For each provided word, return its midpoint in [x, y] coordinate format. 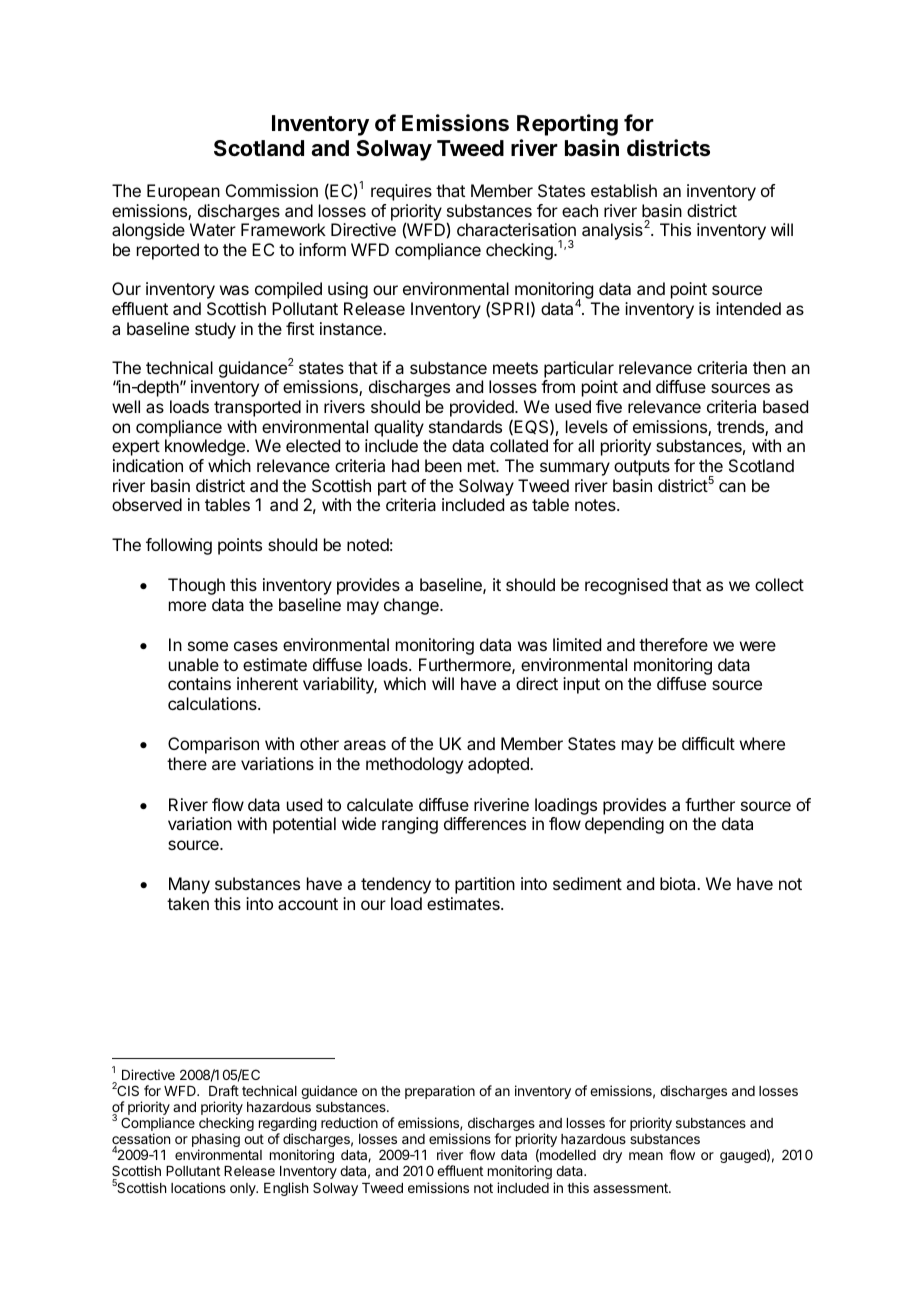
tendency [396, 885]
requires [401, 192]
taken [188, 903]
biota [679, 883]
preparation [440, 1092]
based [785, 406]
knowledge [205, 447]
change [412, 606]
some [208, 646]
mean [646, 1156]
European [183, 192]
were [758, 646]
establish [624, 190]
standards [465, 426]
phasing [216, 1141]
